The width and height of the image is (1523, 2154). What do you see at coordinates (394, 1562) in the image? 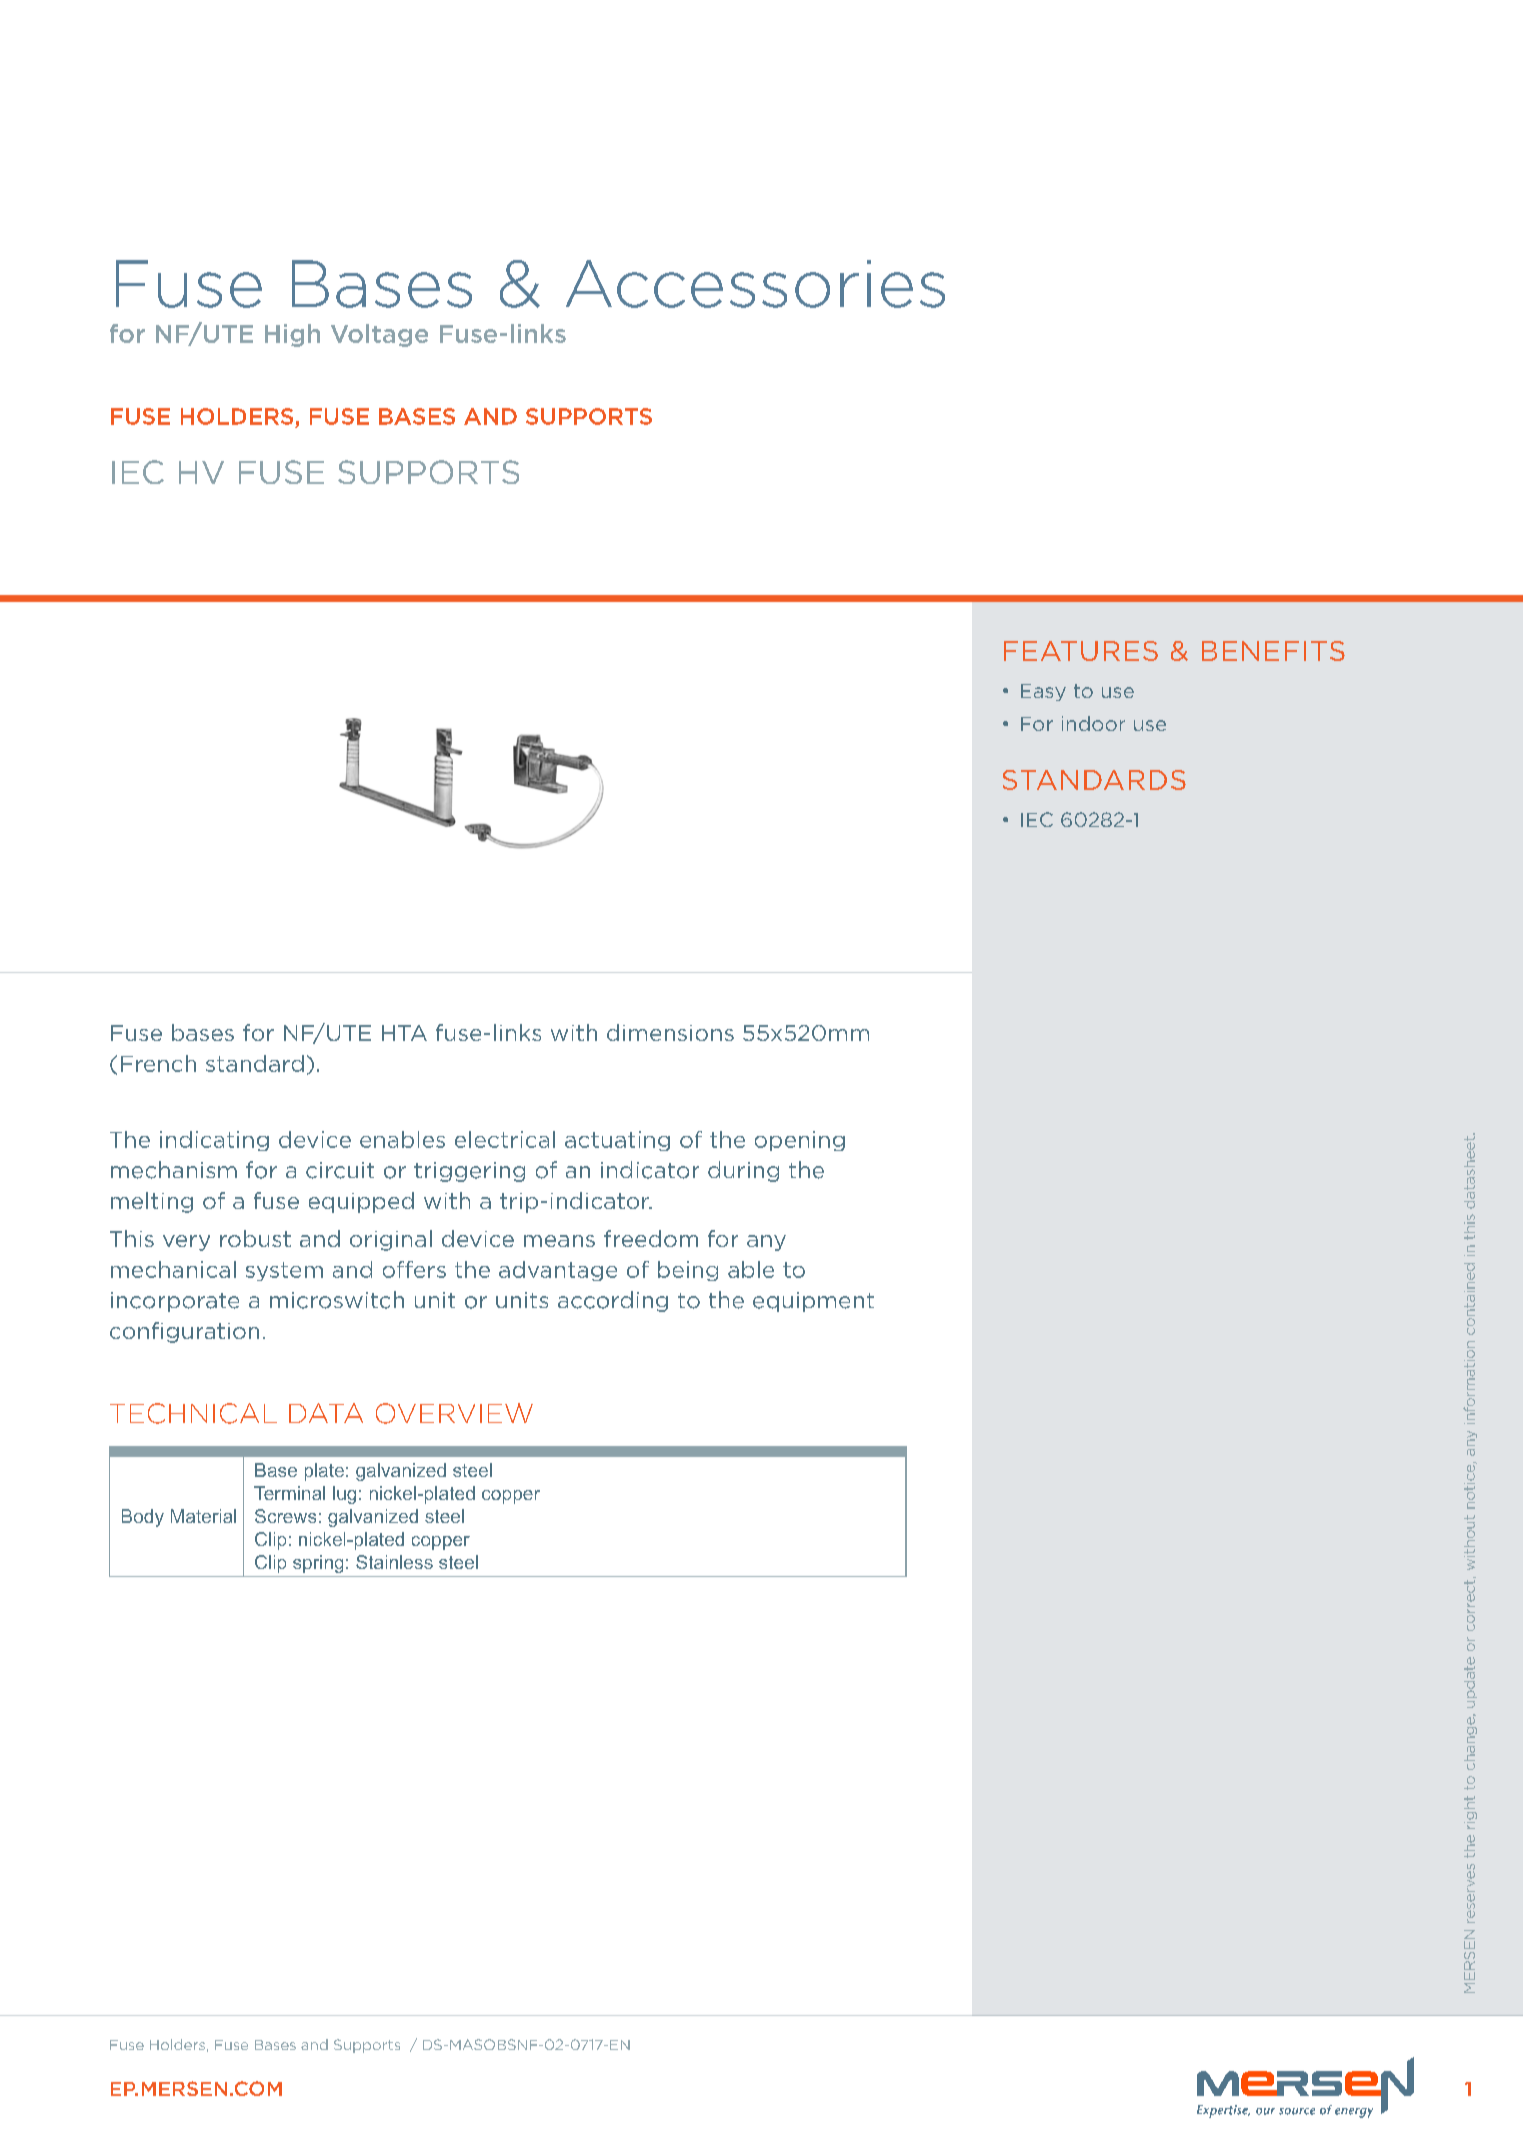
I see `Stainless` at bounding box center [394, 1562].
